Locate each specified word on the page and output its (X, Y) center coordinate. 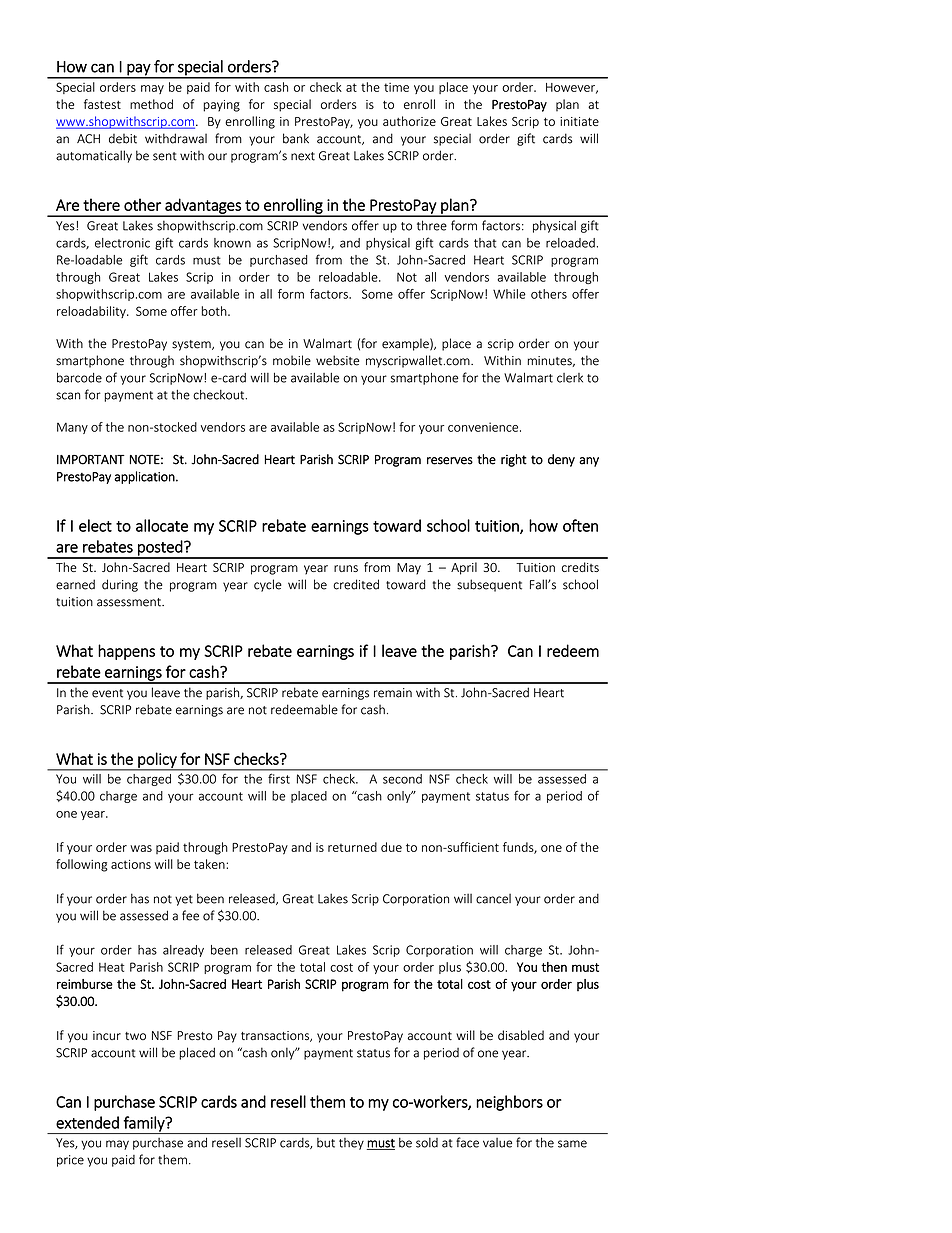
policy (157, 761)
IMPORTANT (91, 459)
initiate (579, 121)
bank (296, 138)
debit (123, 139)
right (514, 460)
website (337, 360)
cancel (493, 899)
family (144, 1125)
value (497, 1143)
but (326, 1143)
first (279, 779)
